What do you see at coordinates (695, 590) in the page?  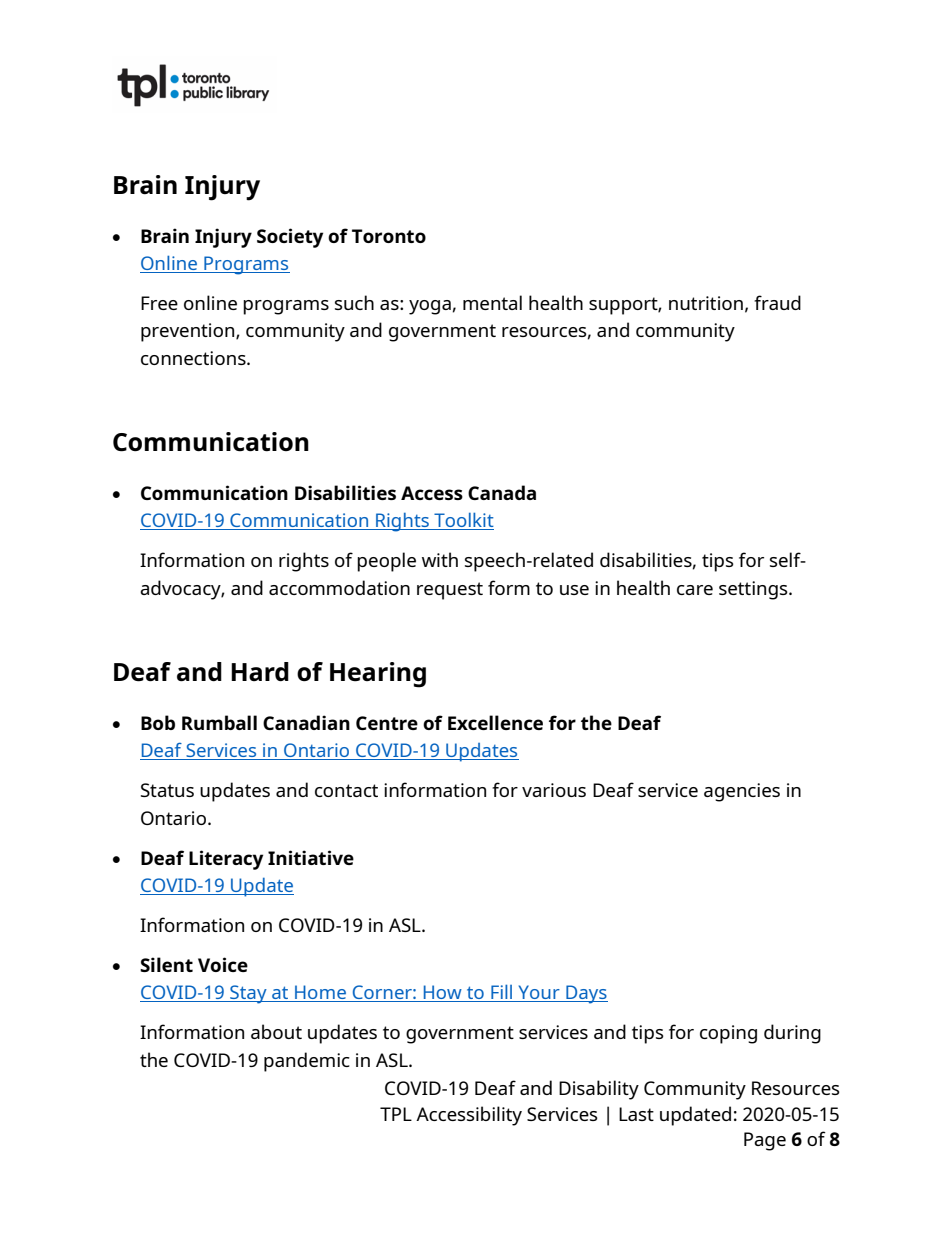 I see `care` at bounding box center [695, 590].
